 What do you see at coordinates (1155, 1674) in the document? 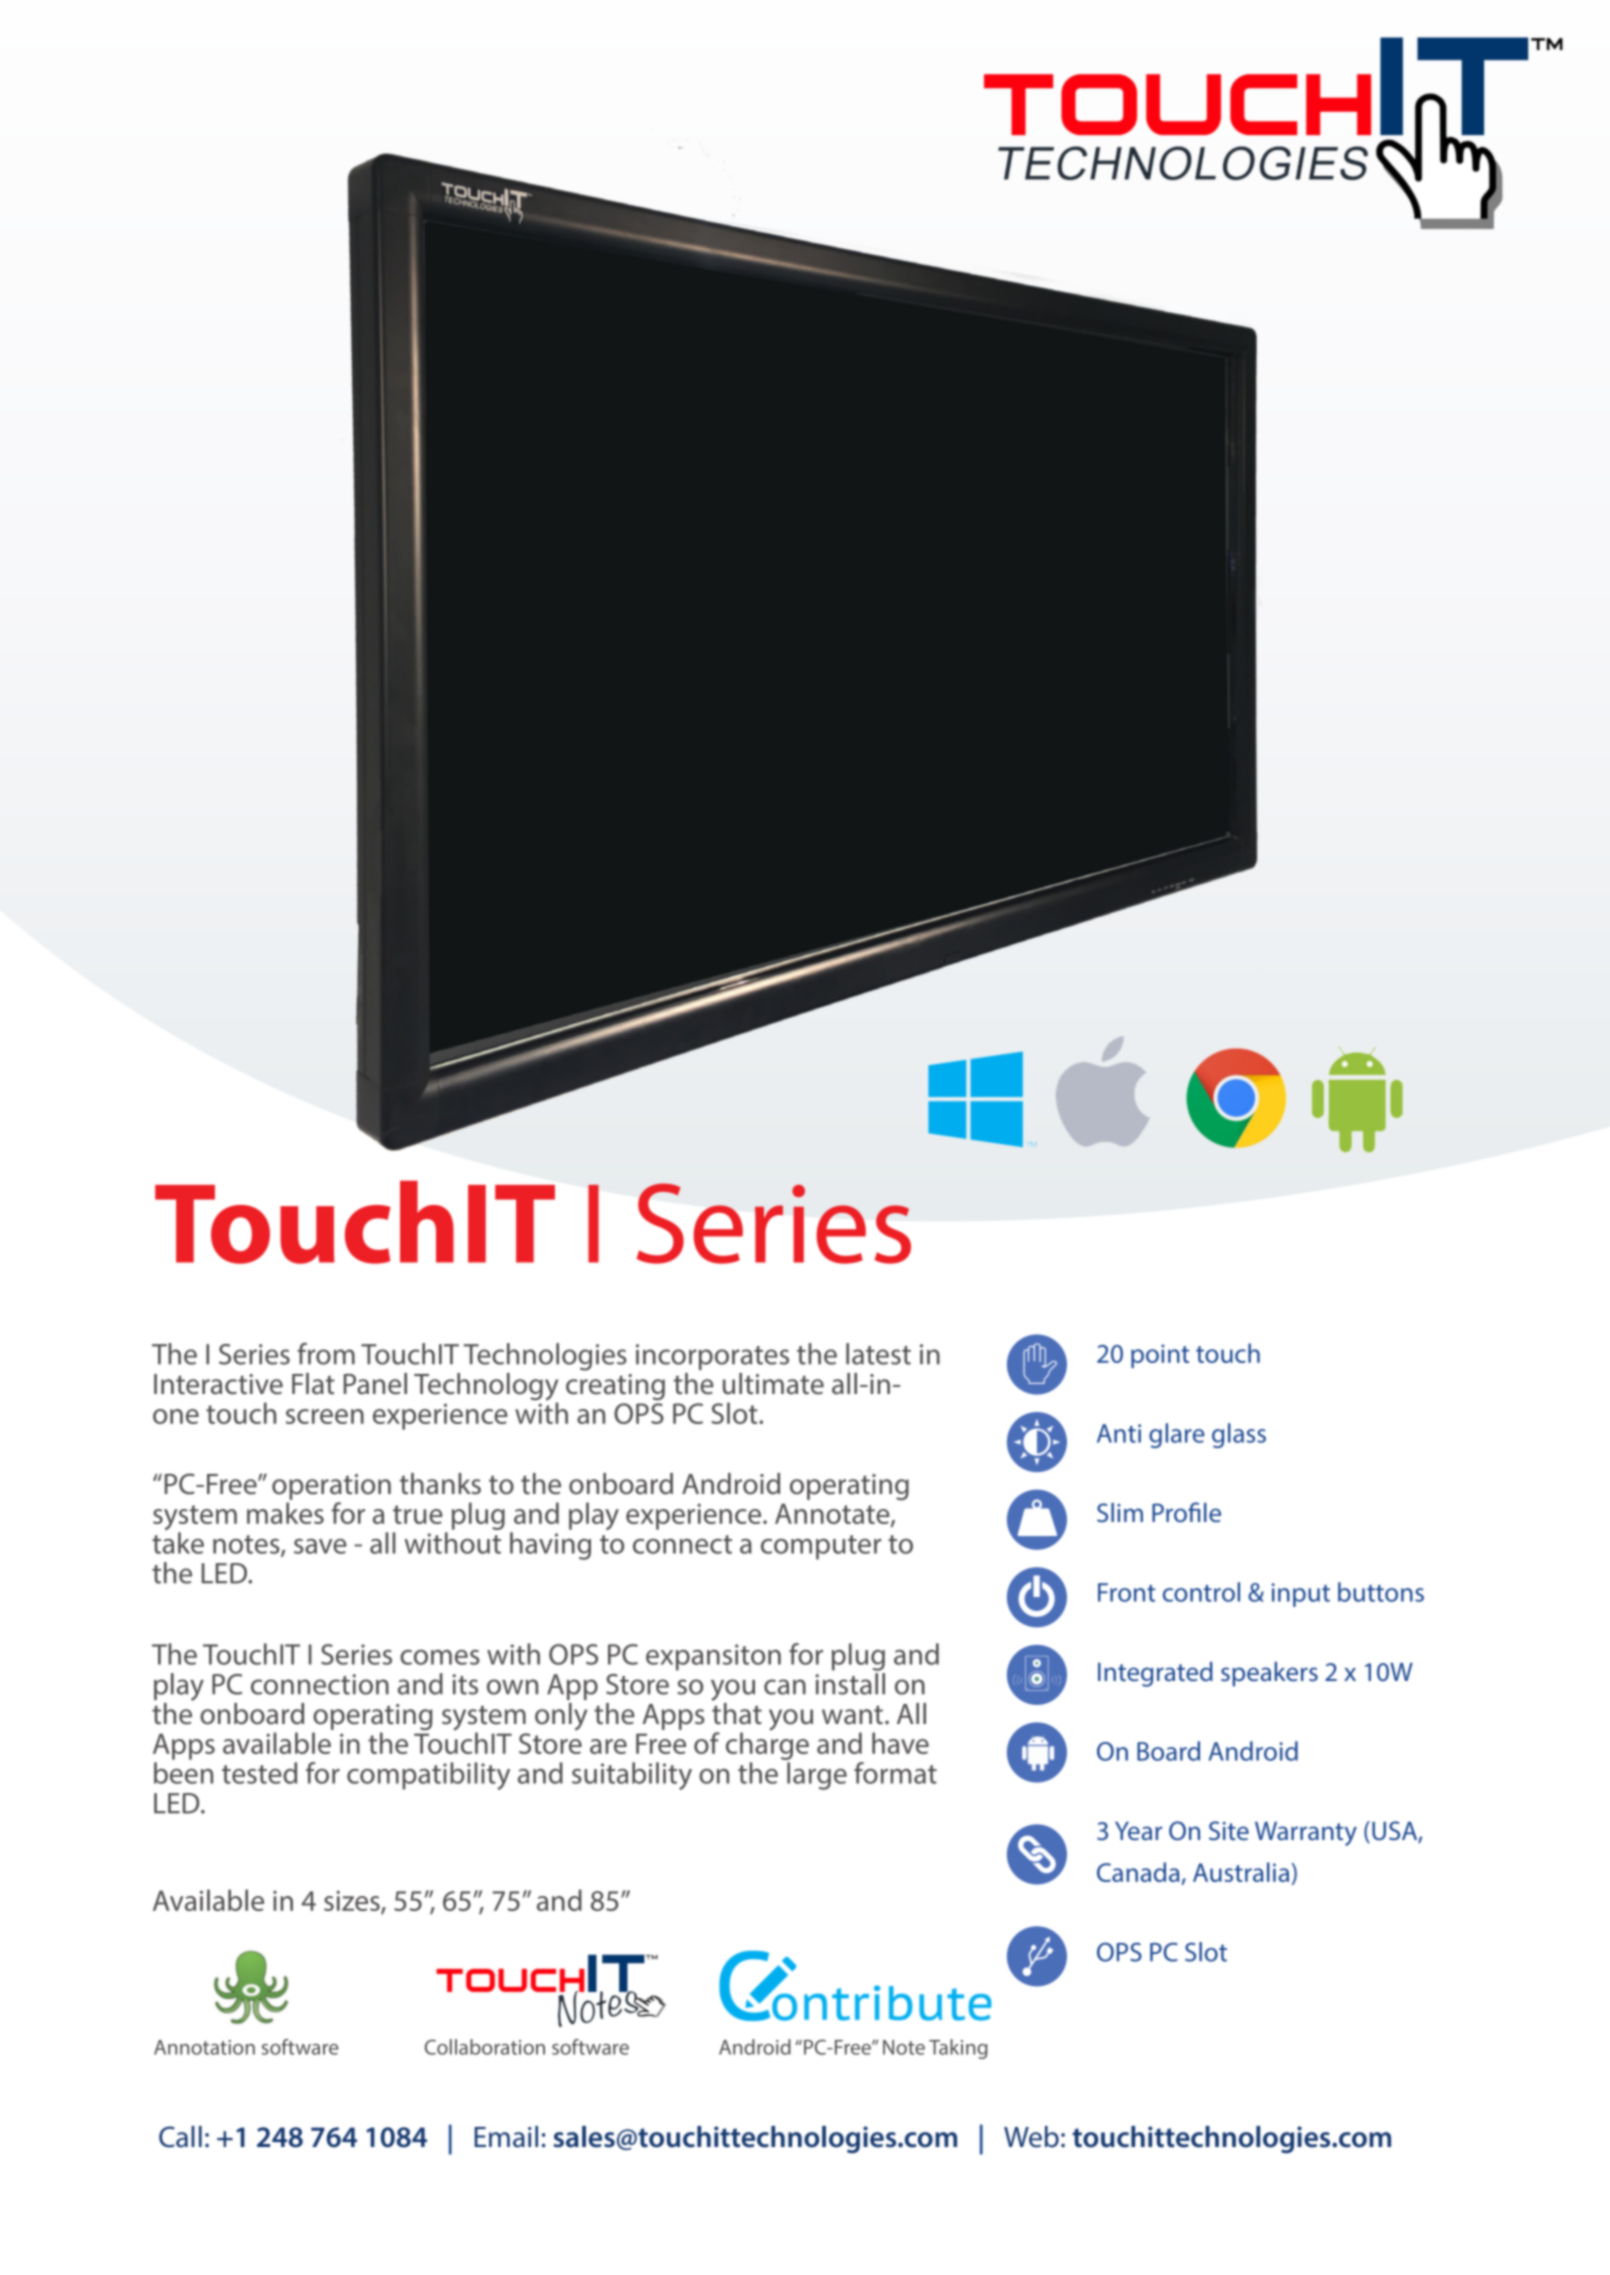
I see `Integrated` at bounding box center [1155, 1674].
